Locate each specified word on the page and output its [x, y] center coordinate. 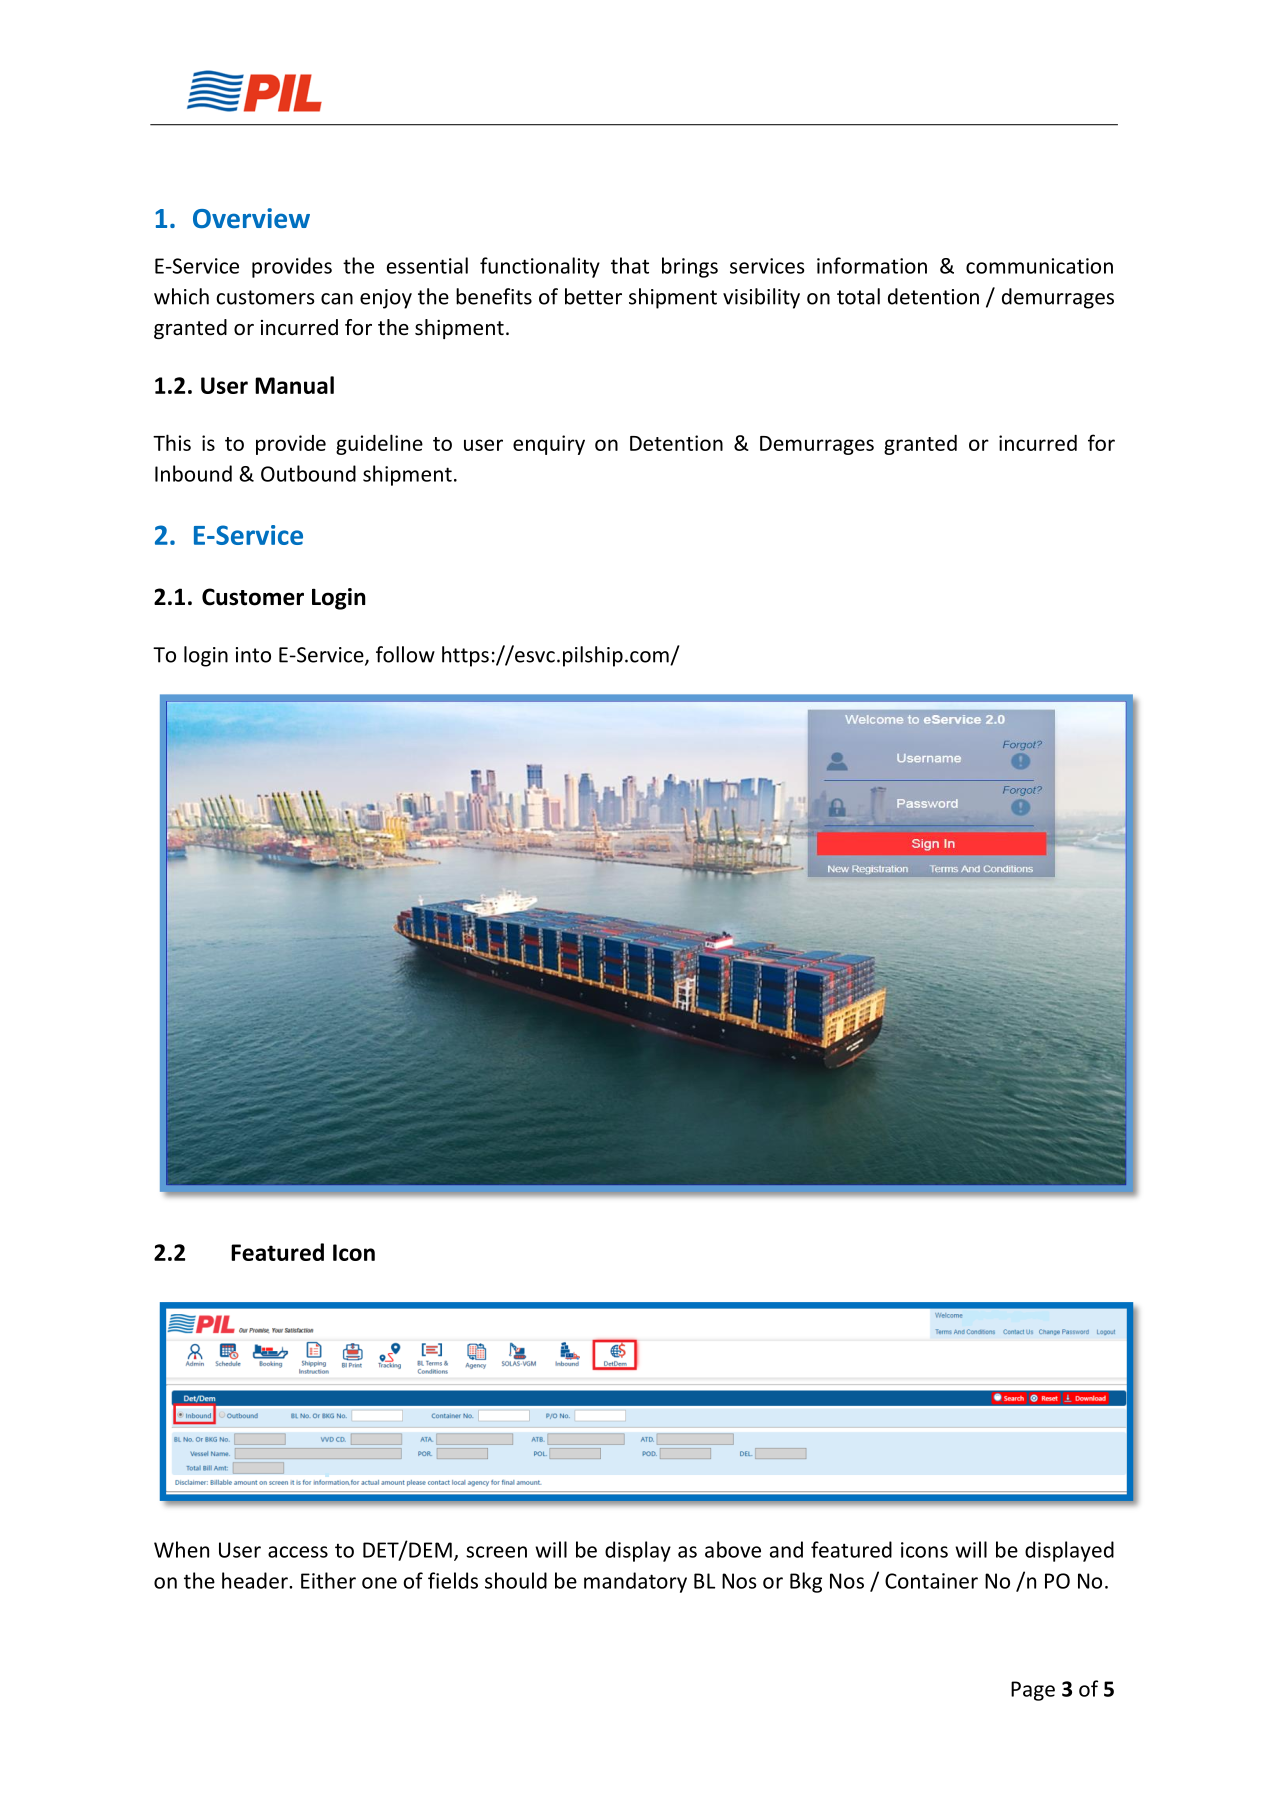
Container [931, 1581]
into [253, 655]
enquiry [549, 445]
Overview [251, 218]
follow [405, 654]
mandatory [635, 1582]
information [872, 265]
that [630, 265]
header [256, 1580]
